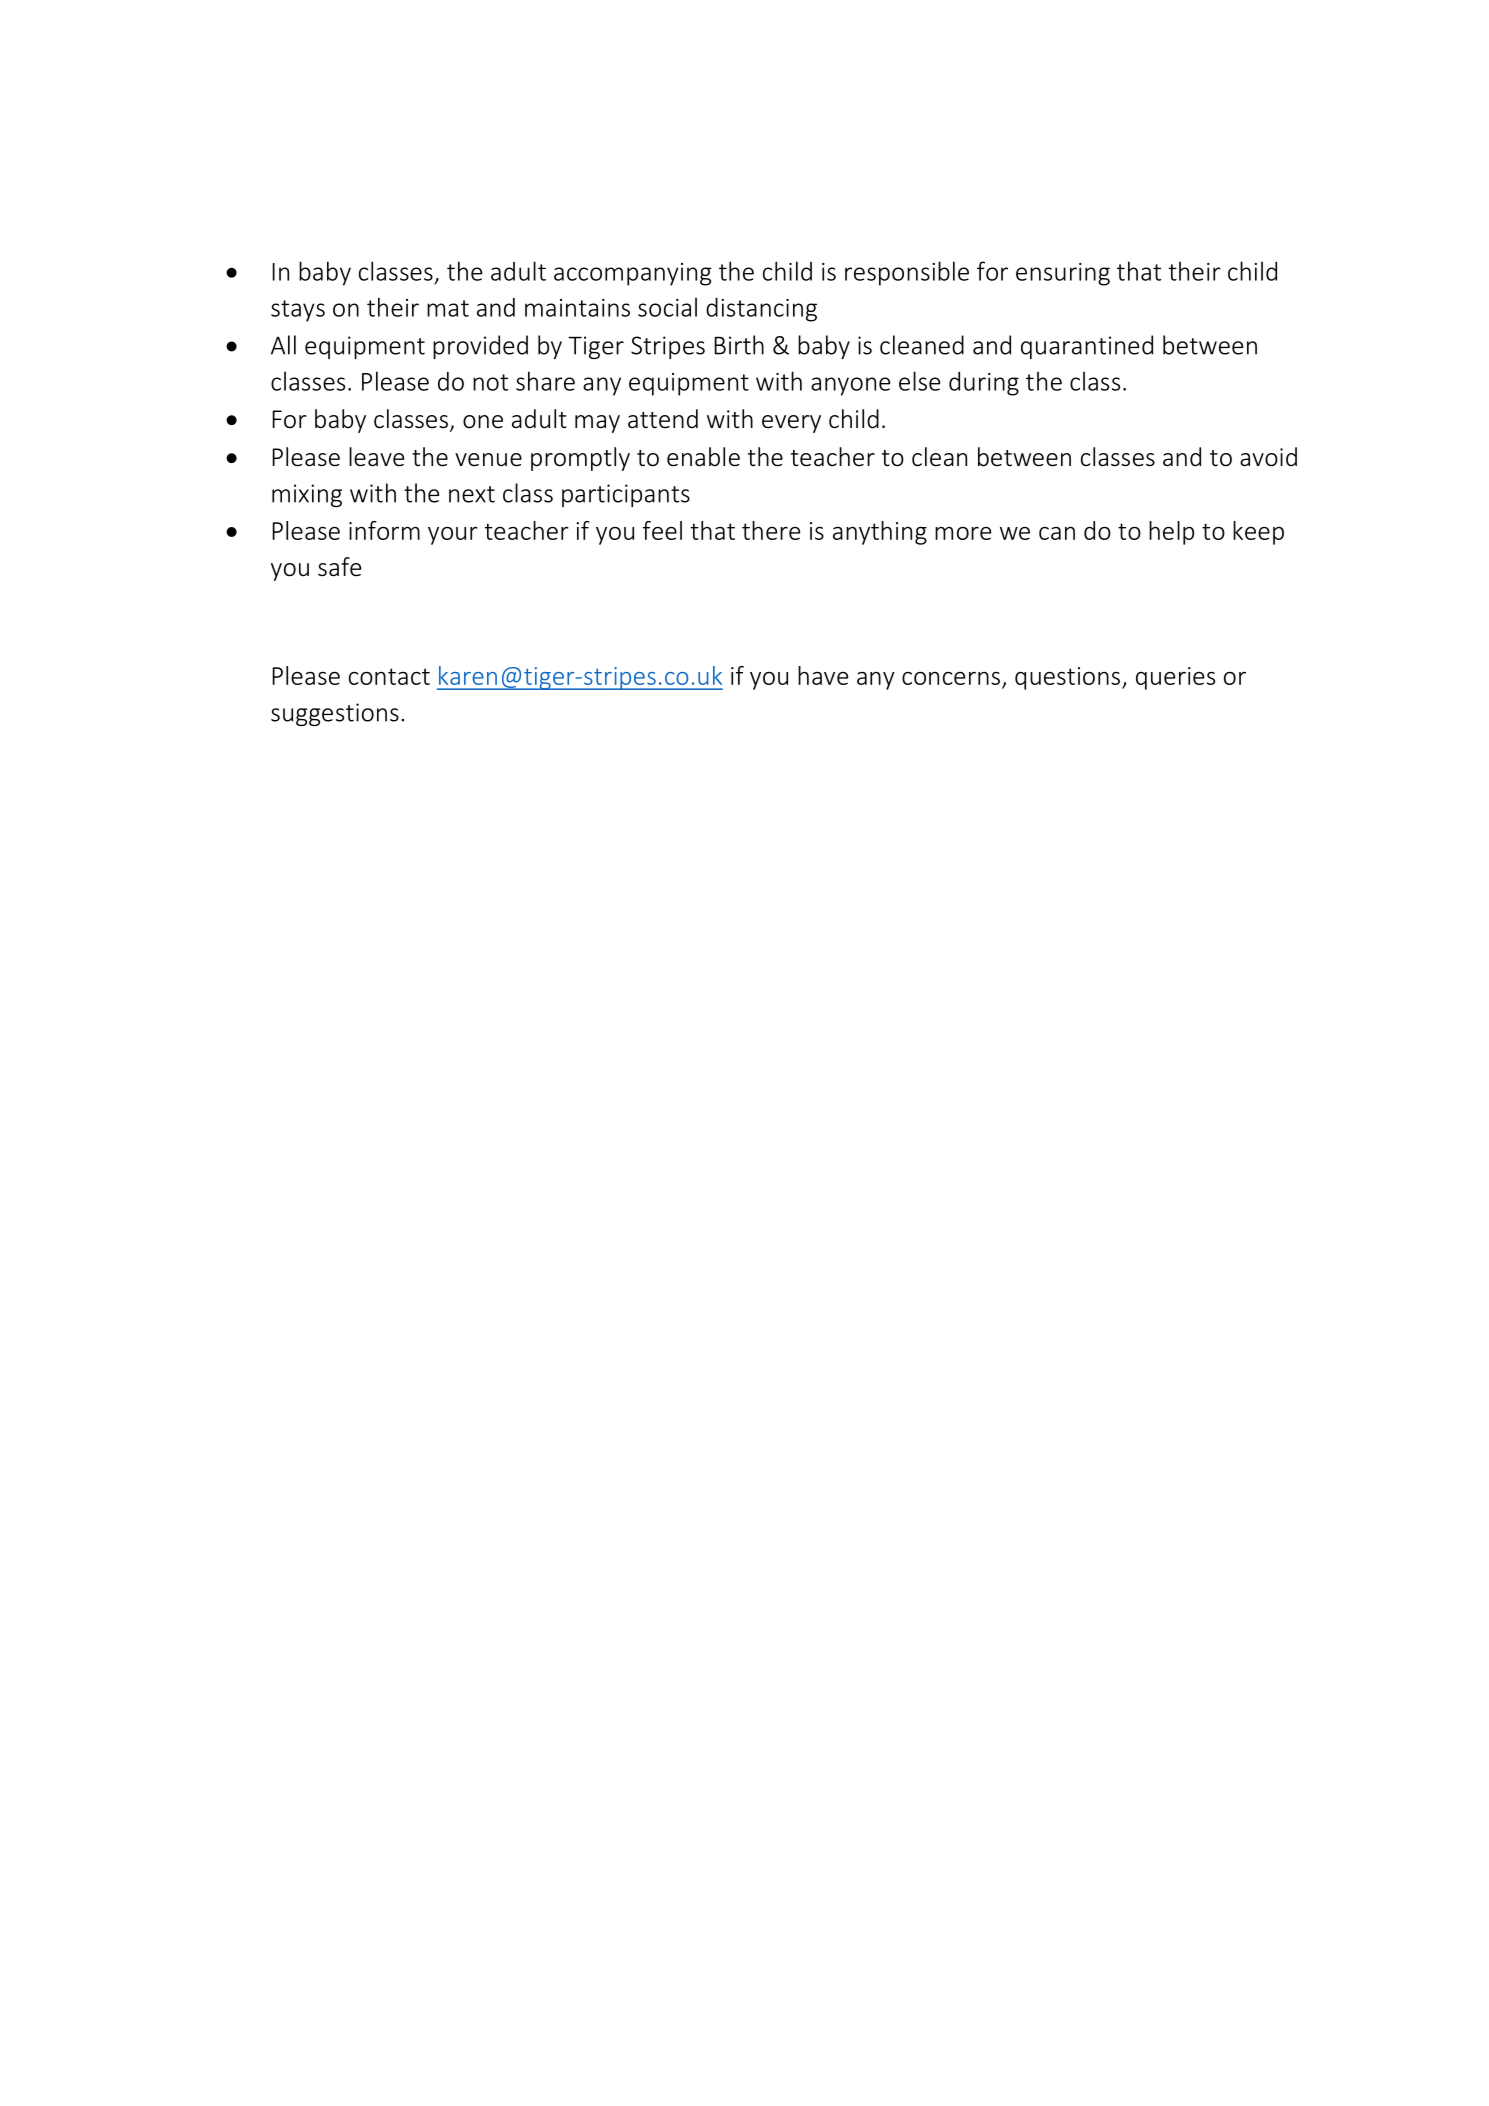 The height and width of the screenshot is (2106, 1489). I want to click on ensuring, so click(1063, 274).
